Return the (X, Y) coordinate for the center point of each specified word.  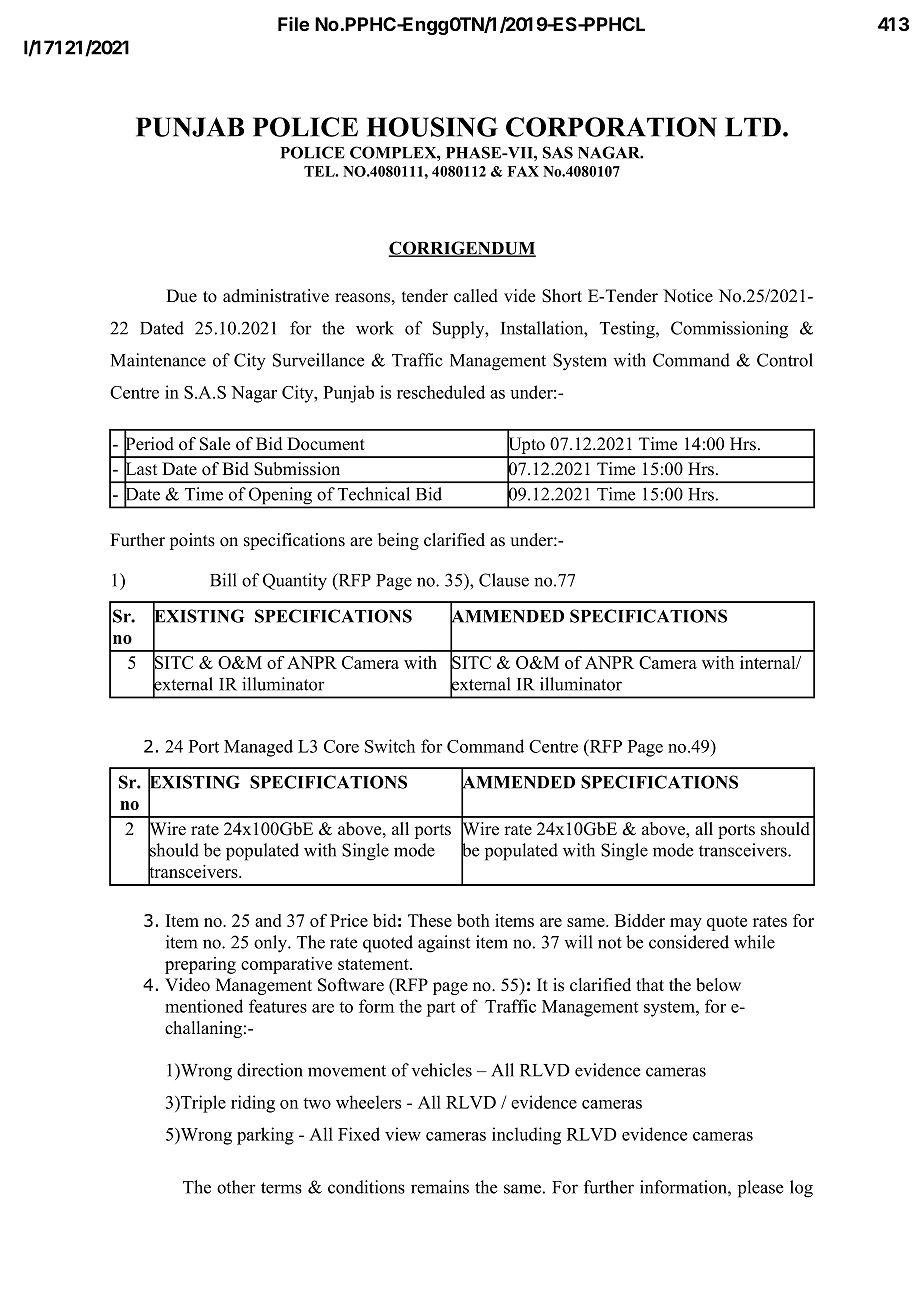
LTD (753, 127)
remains (440, 1187)
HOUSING (432, 127)
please (761, 1189)
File (293, 24)
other (236, 1187)
